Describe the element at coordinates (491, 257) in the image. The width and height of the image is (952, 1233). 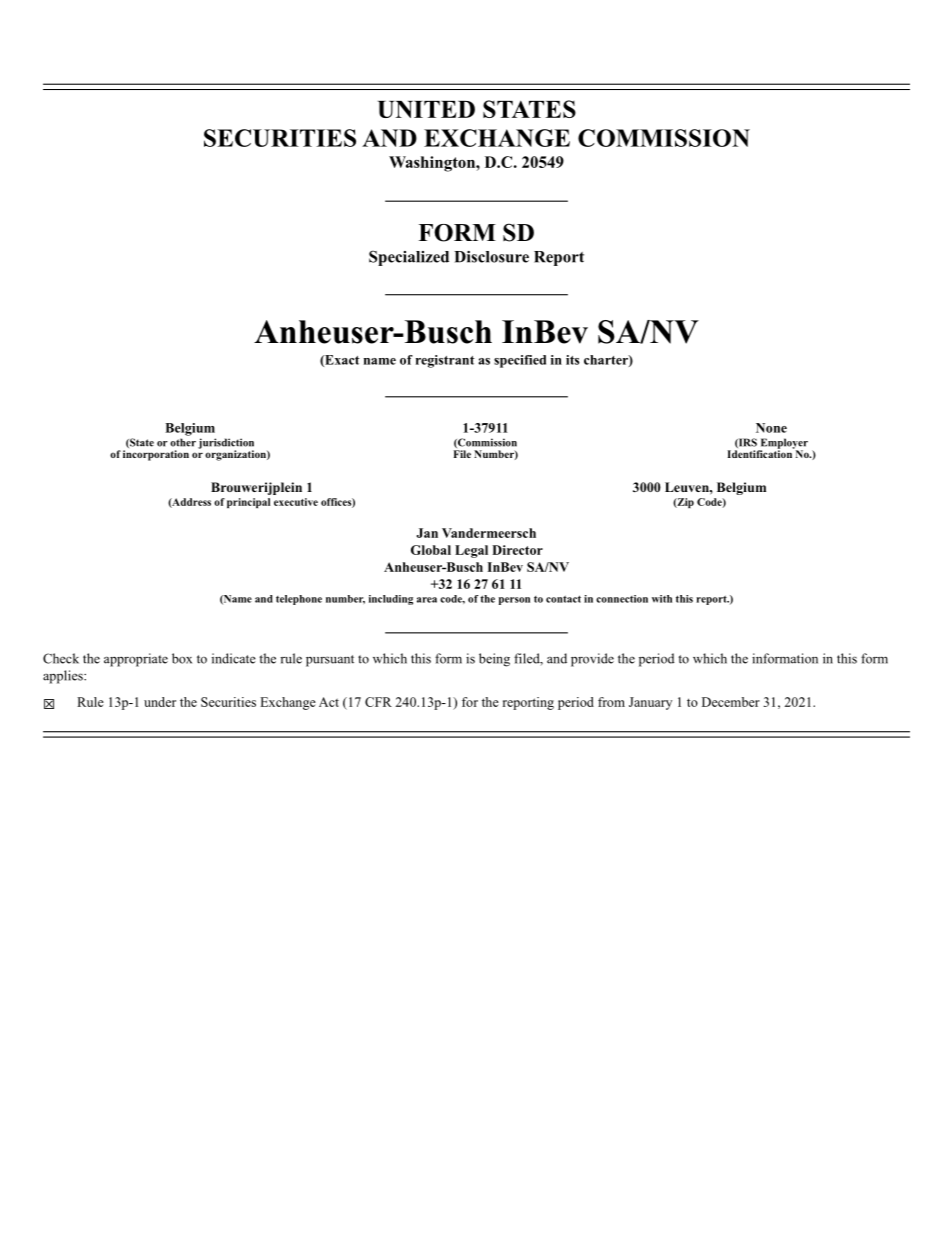
I see `Disclosure` at that location.
